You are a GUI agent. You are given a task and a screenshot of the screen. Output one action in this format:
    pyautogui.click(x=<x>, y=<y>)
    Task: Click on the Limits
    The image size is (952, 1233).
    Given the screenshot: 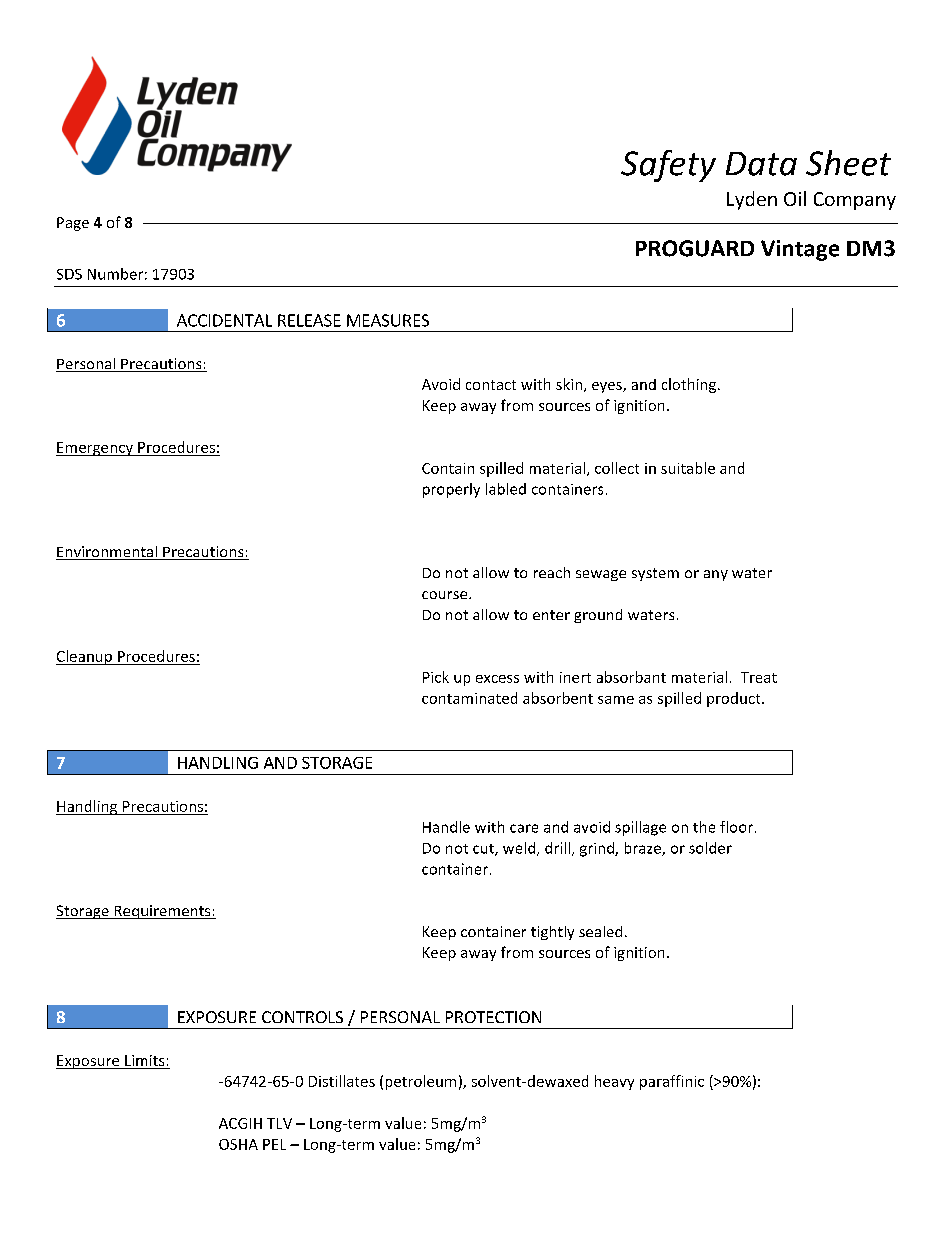 What is the action you would take?
    pyautogui.click(x=145, y=1062)
